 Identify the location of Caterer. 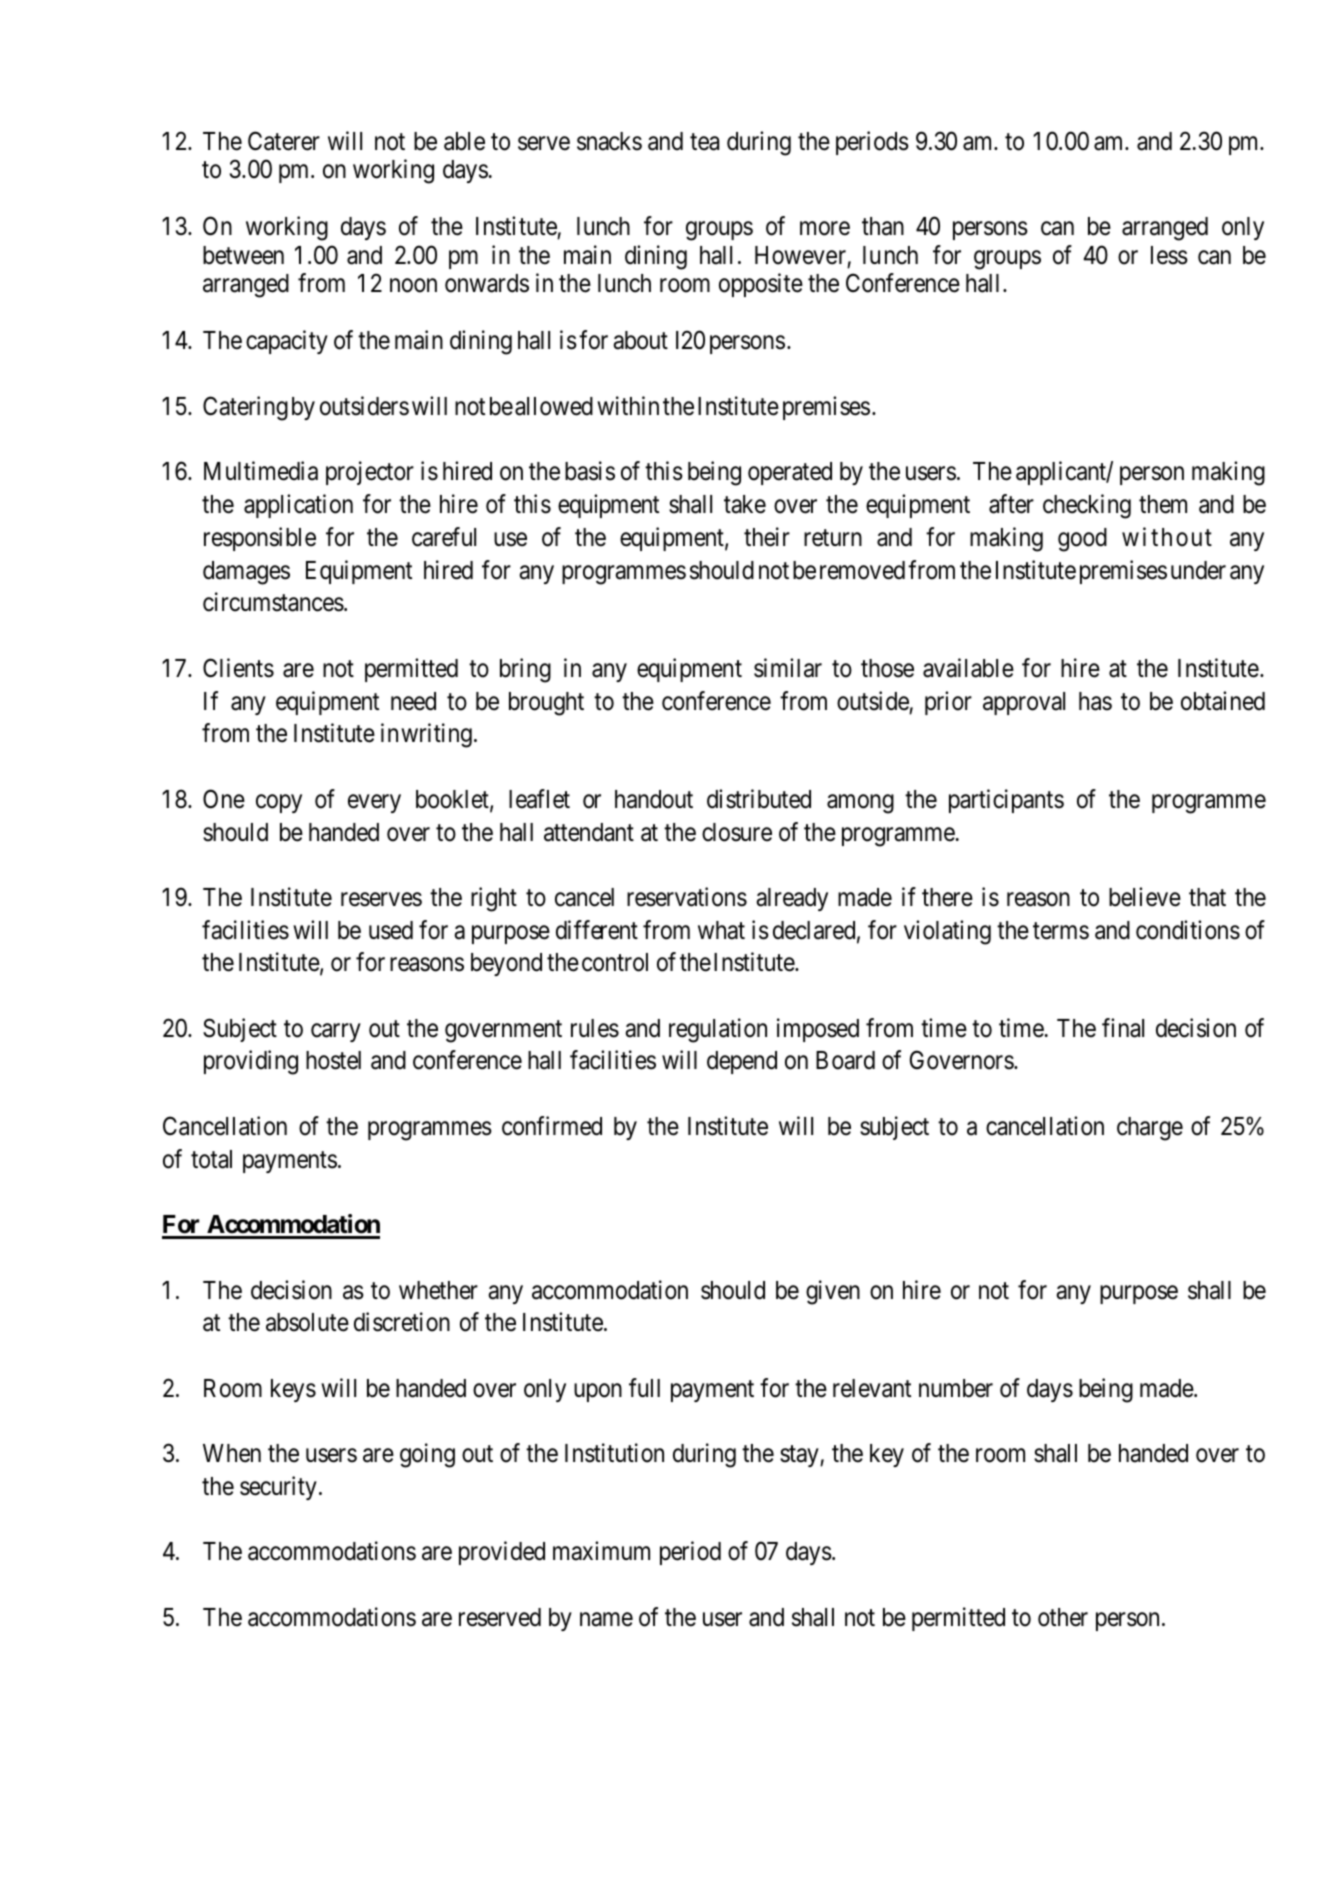
(284, 141).
